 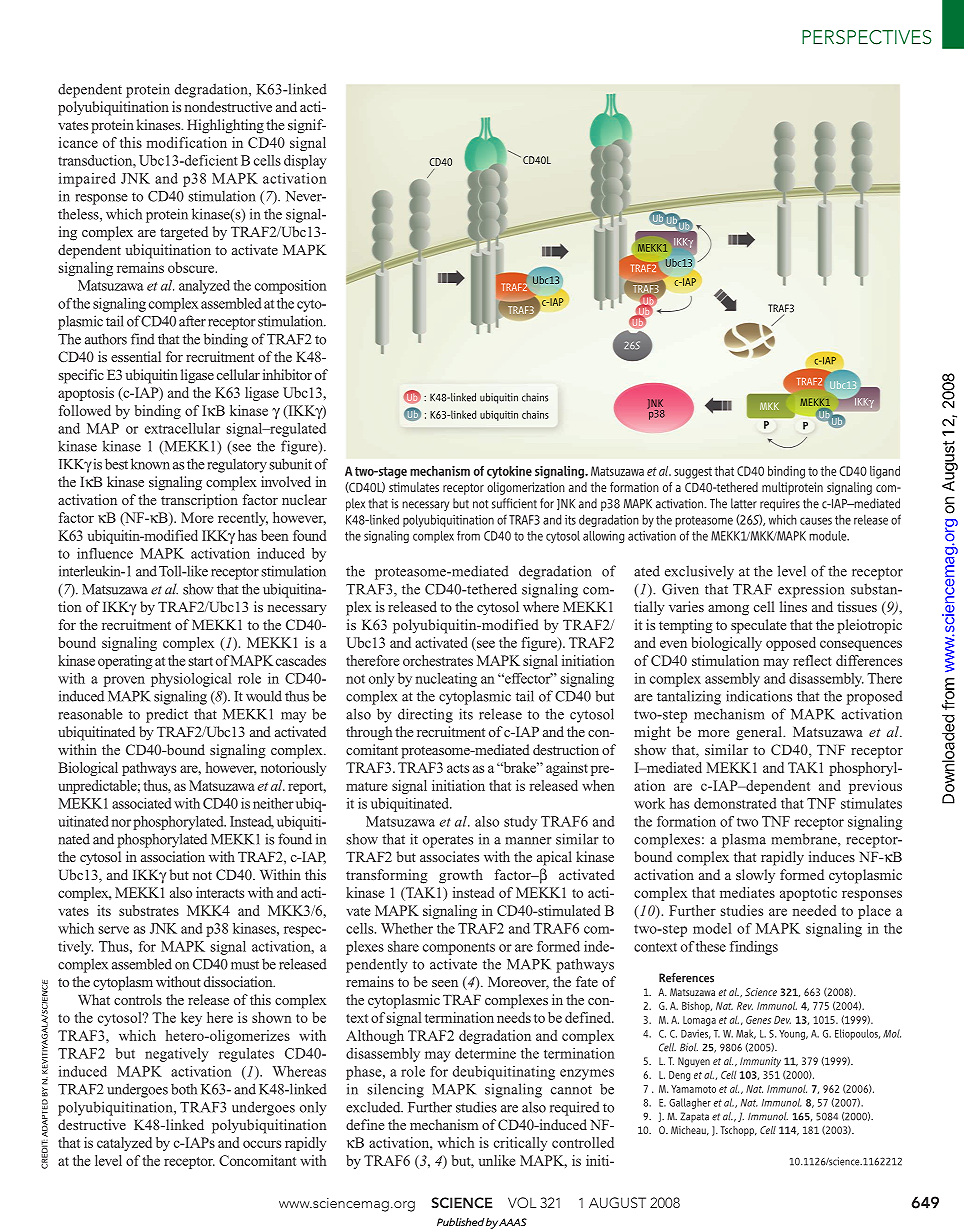 What do you see at coordinates (811, 590) in the image?
I see `expression` at bounding box center [811, 590].
